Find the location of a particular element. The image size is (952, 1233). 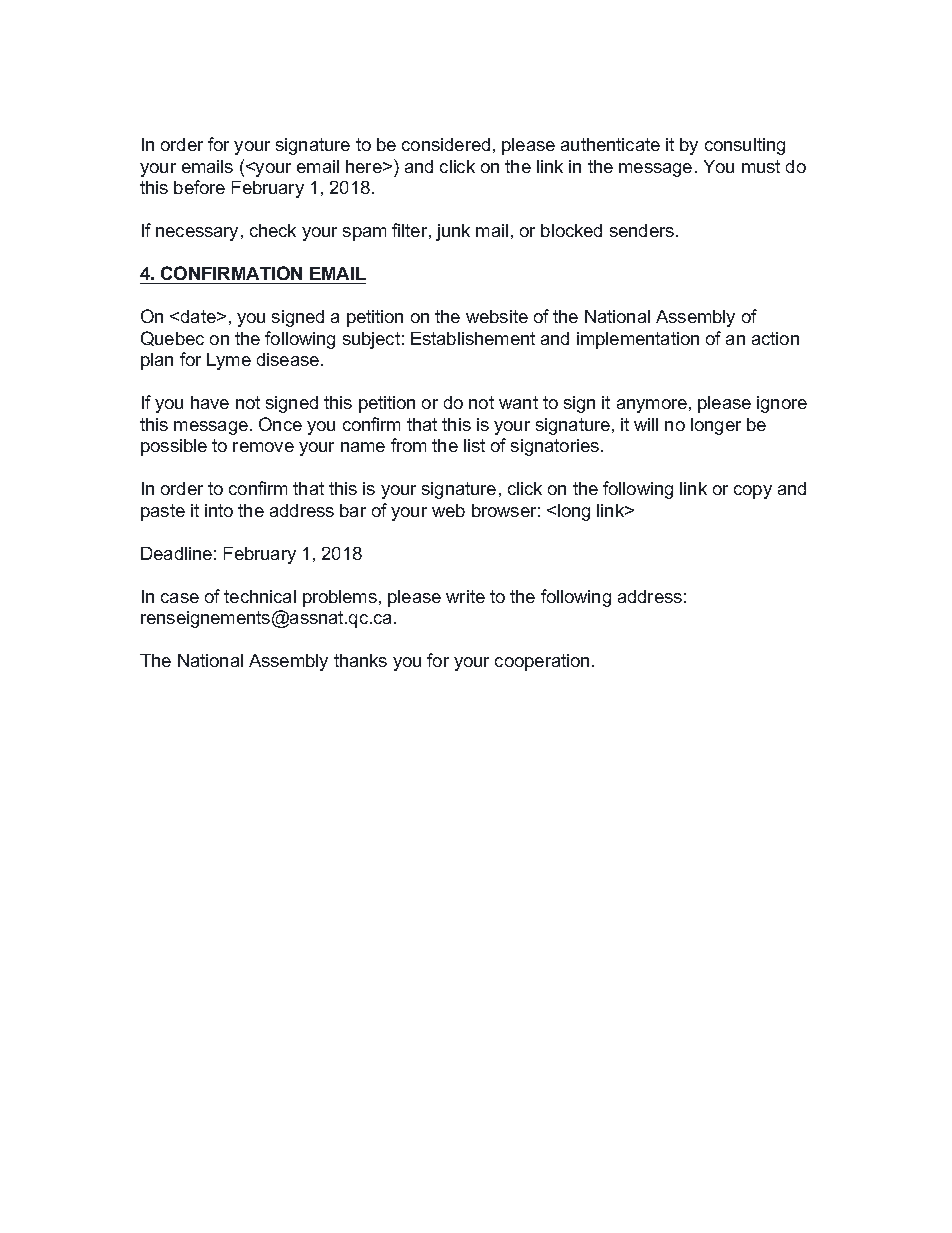

before is located at coordinates (199, 187).
